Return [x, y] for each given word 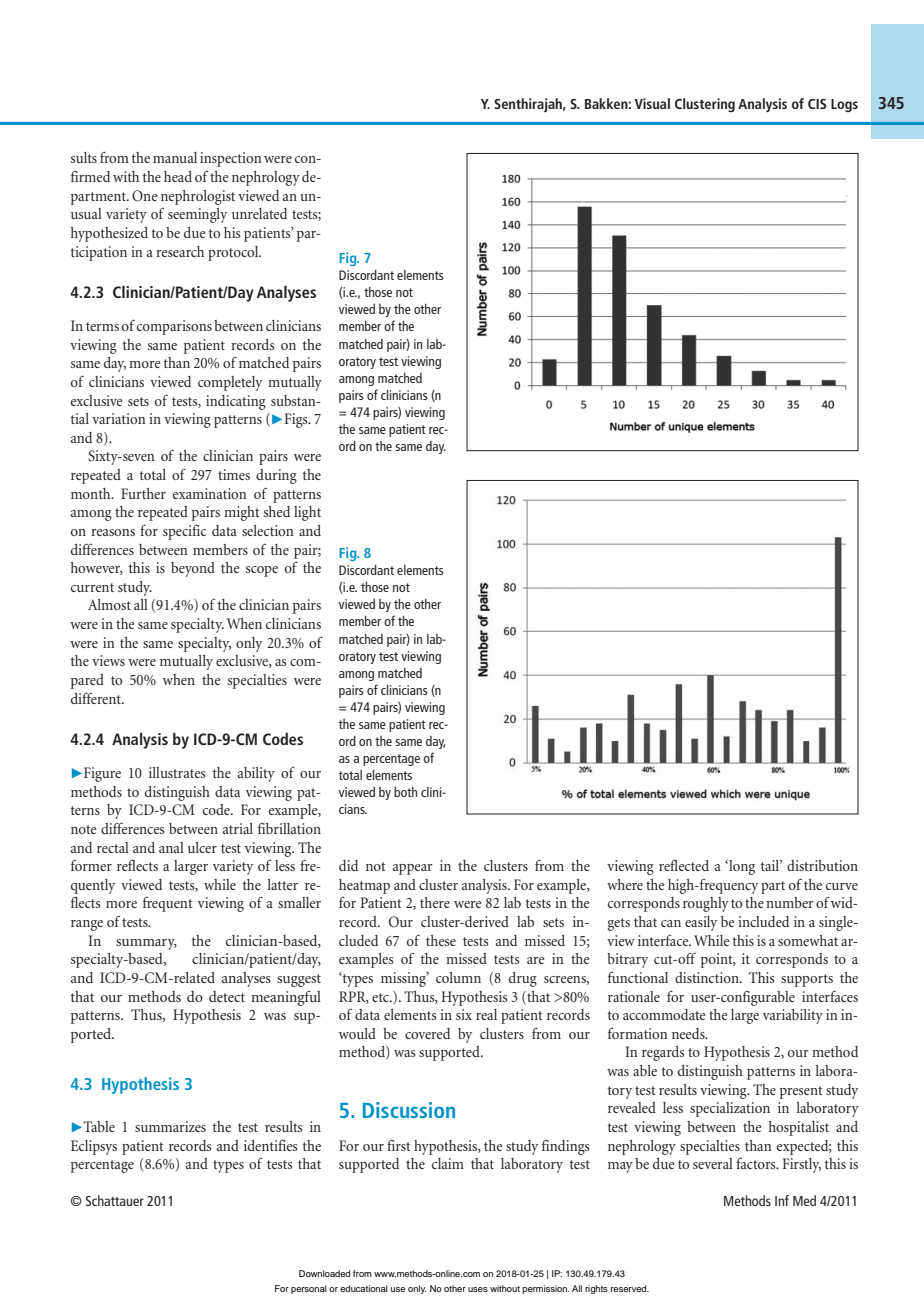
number [790, 902]
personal [309, 1289]
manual [175, 157]
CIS [817, 104]
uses [478, 1289]
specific [184, 532]
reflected [684, 865]
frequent [168, 904]
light [307, 513]
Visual [652, 103]
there [435, 902]
